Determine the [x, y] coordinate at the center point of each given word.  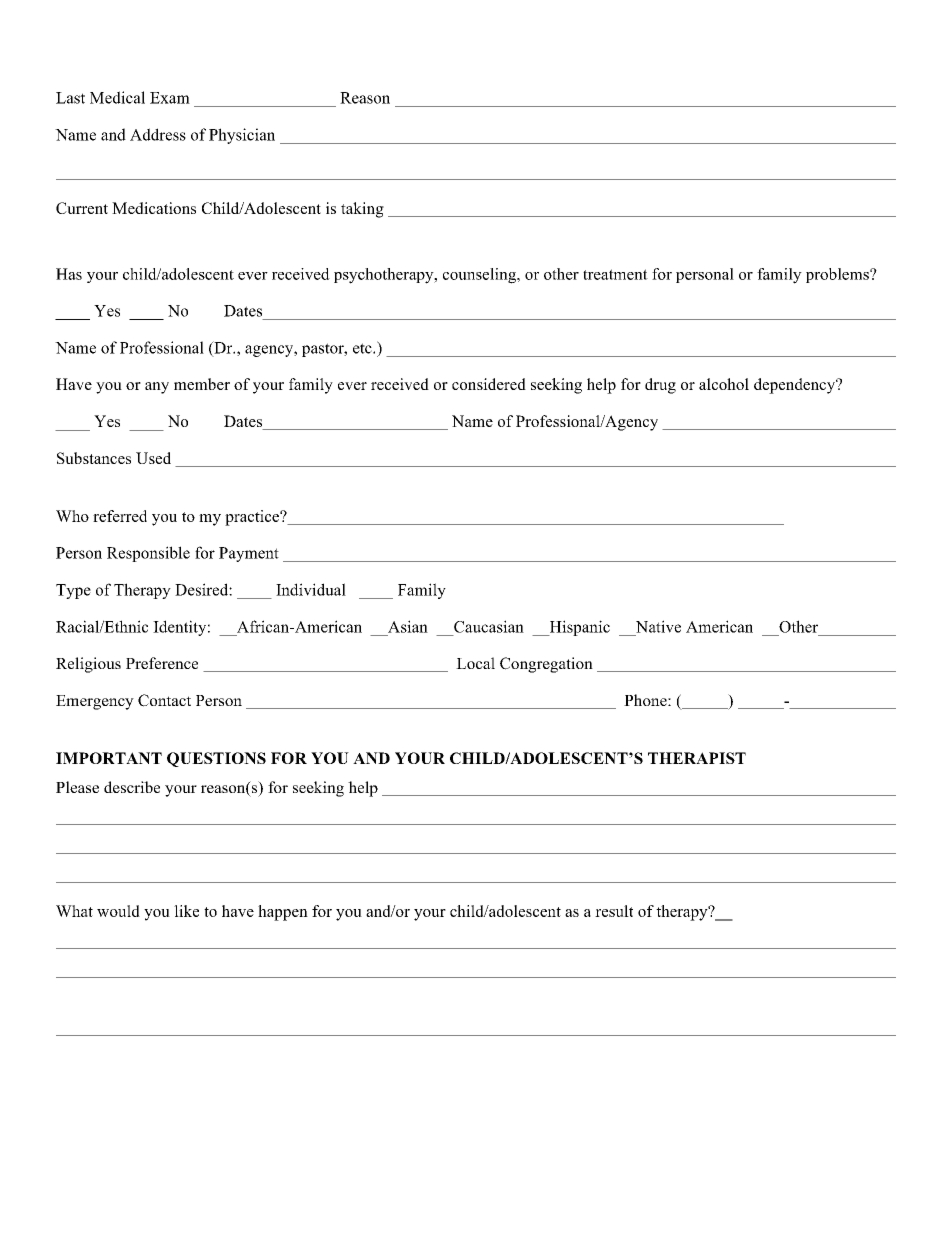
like [186, 911]
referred [120, 516]
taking [362, 210]
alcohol [724, 384]
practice [253, 518]
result [614, 911]
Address [158, 134]
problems [838, 275]
